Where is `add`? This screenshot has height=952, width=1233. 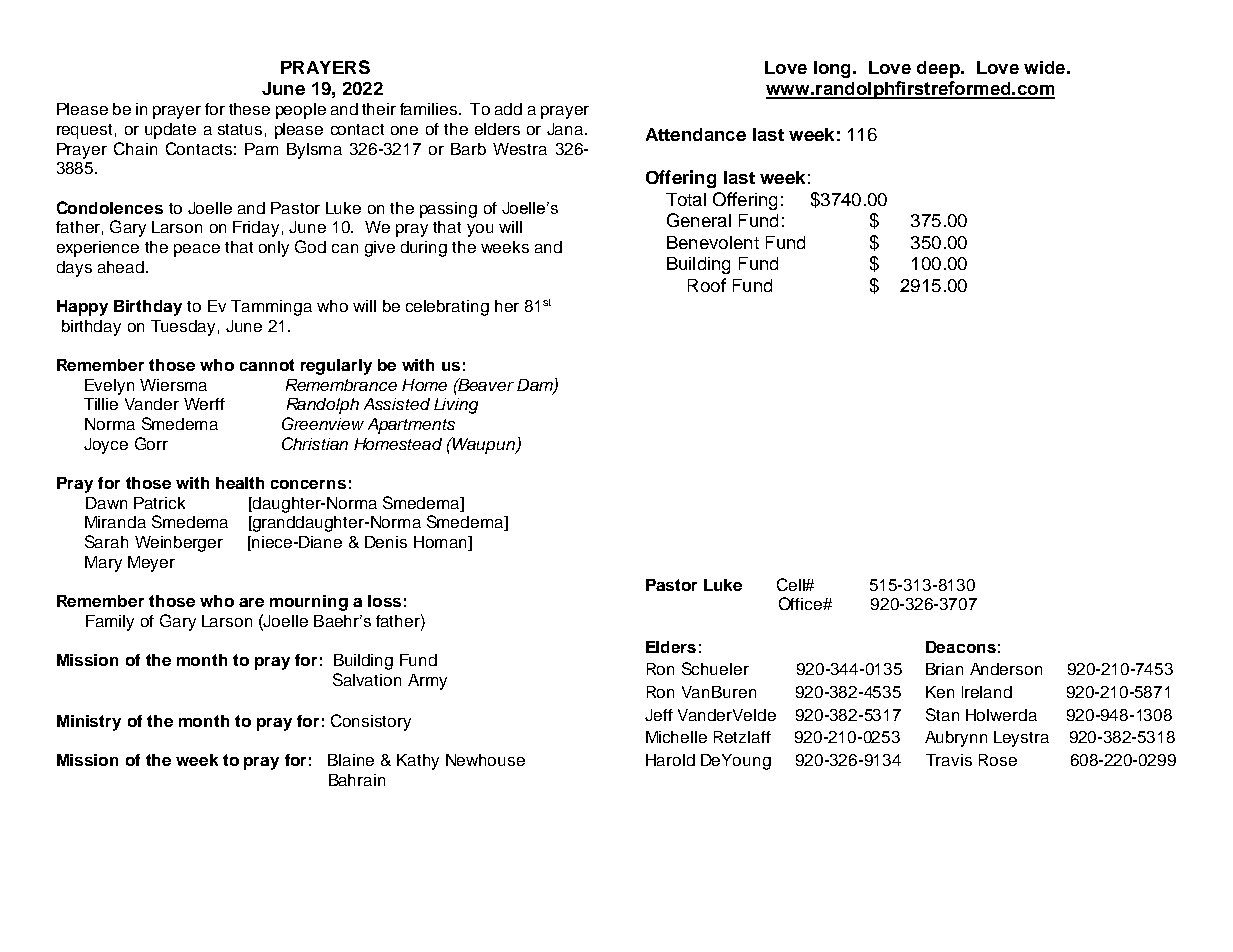
add is located at coordinates (508, 109).
